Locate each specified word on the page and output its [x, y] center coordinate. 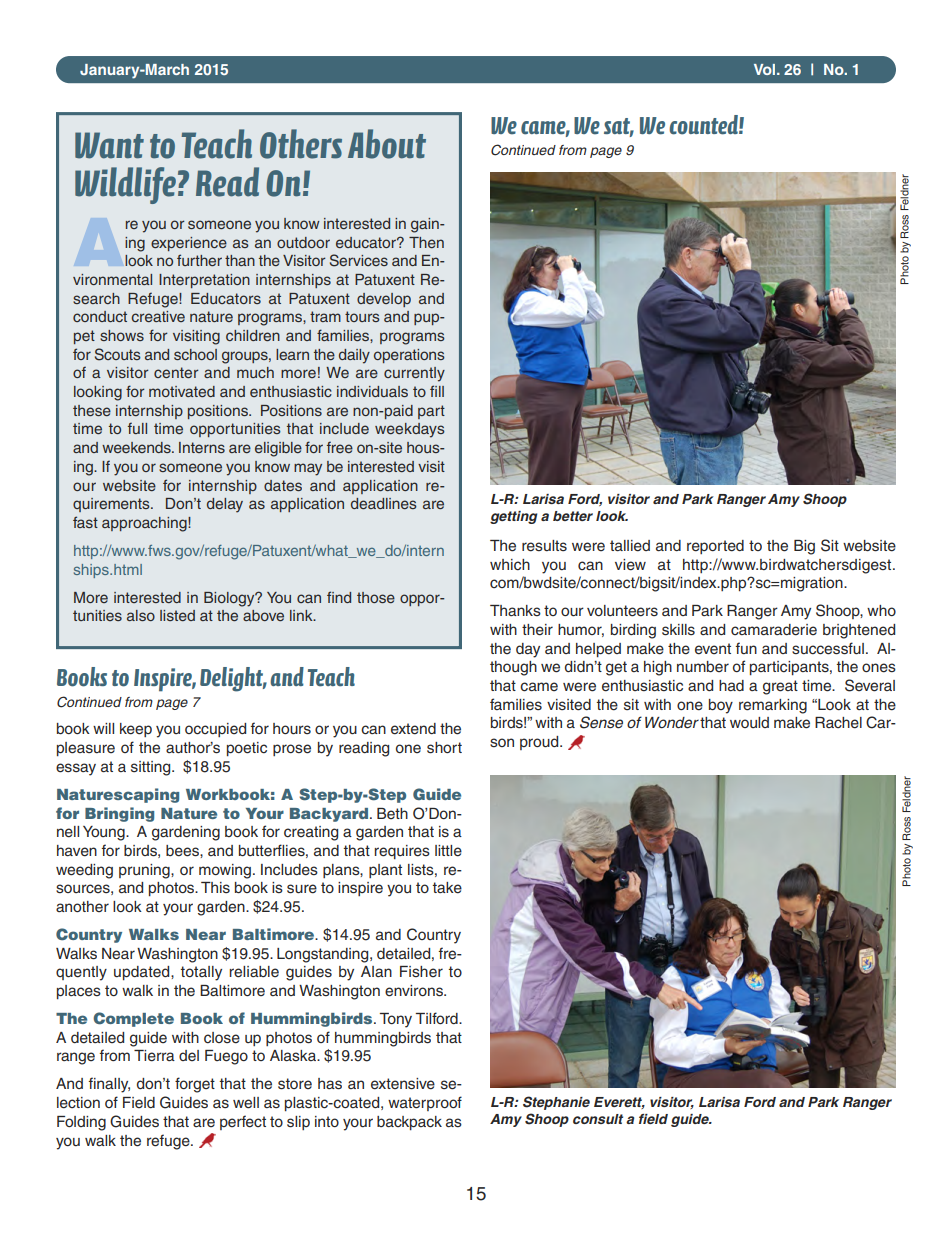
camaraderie [774, 630]
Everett [619, 1103]
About [387, 144]
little [448, 851]
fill [437, 391]
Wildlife [125, 185]
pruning [145, 871]
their [537, 630]
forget [195, 1085]
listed [177, 615]
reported [715, 547]
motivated [182, 391]
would [749, 722]
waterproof [425, 1103]
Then [426, 242]
